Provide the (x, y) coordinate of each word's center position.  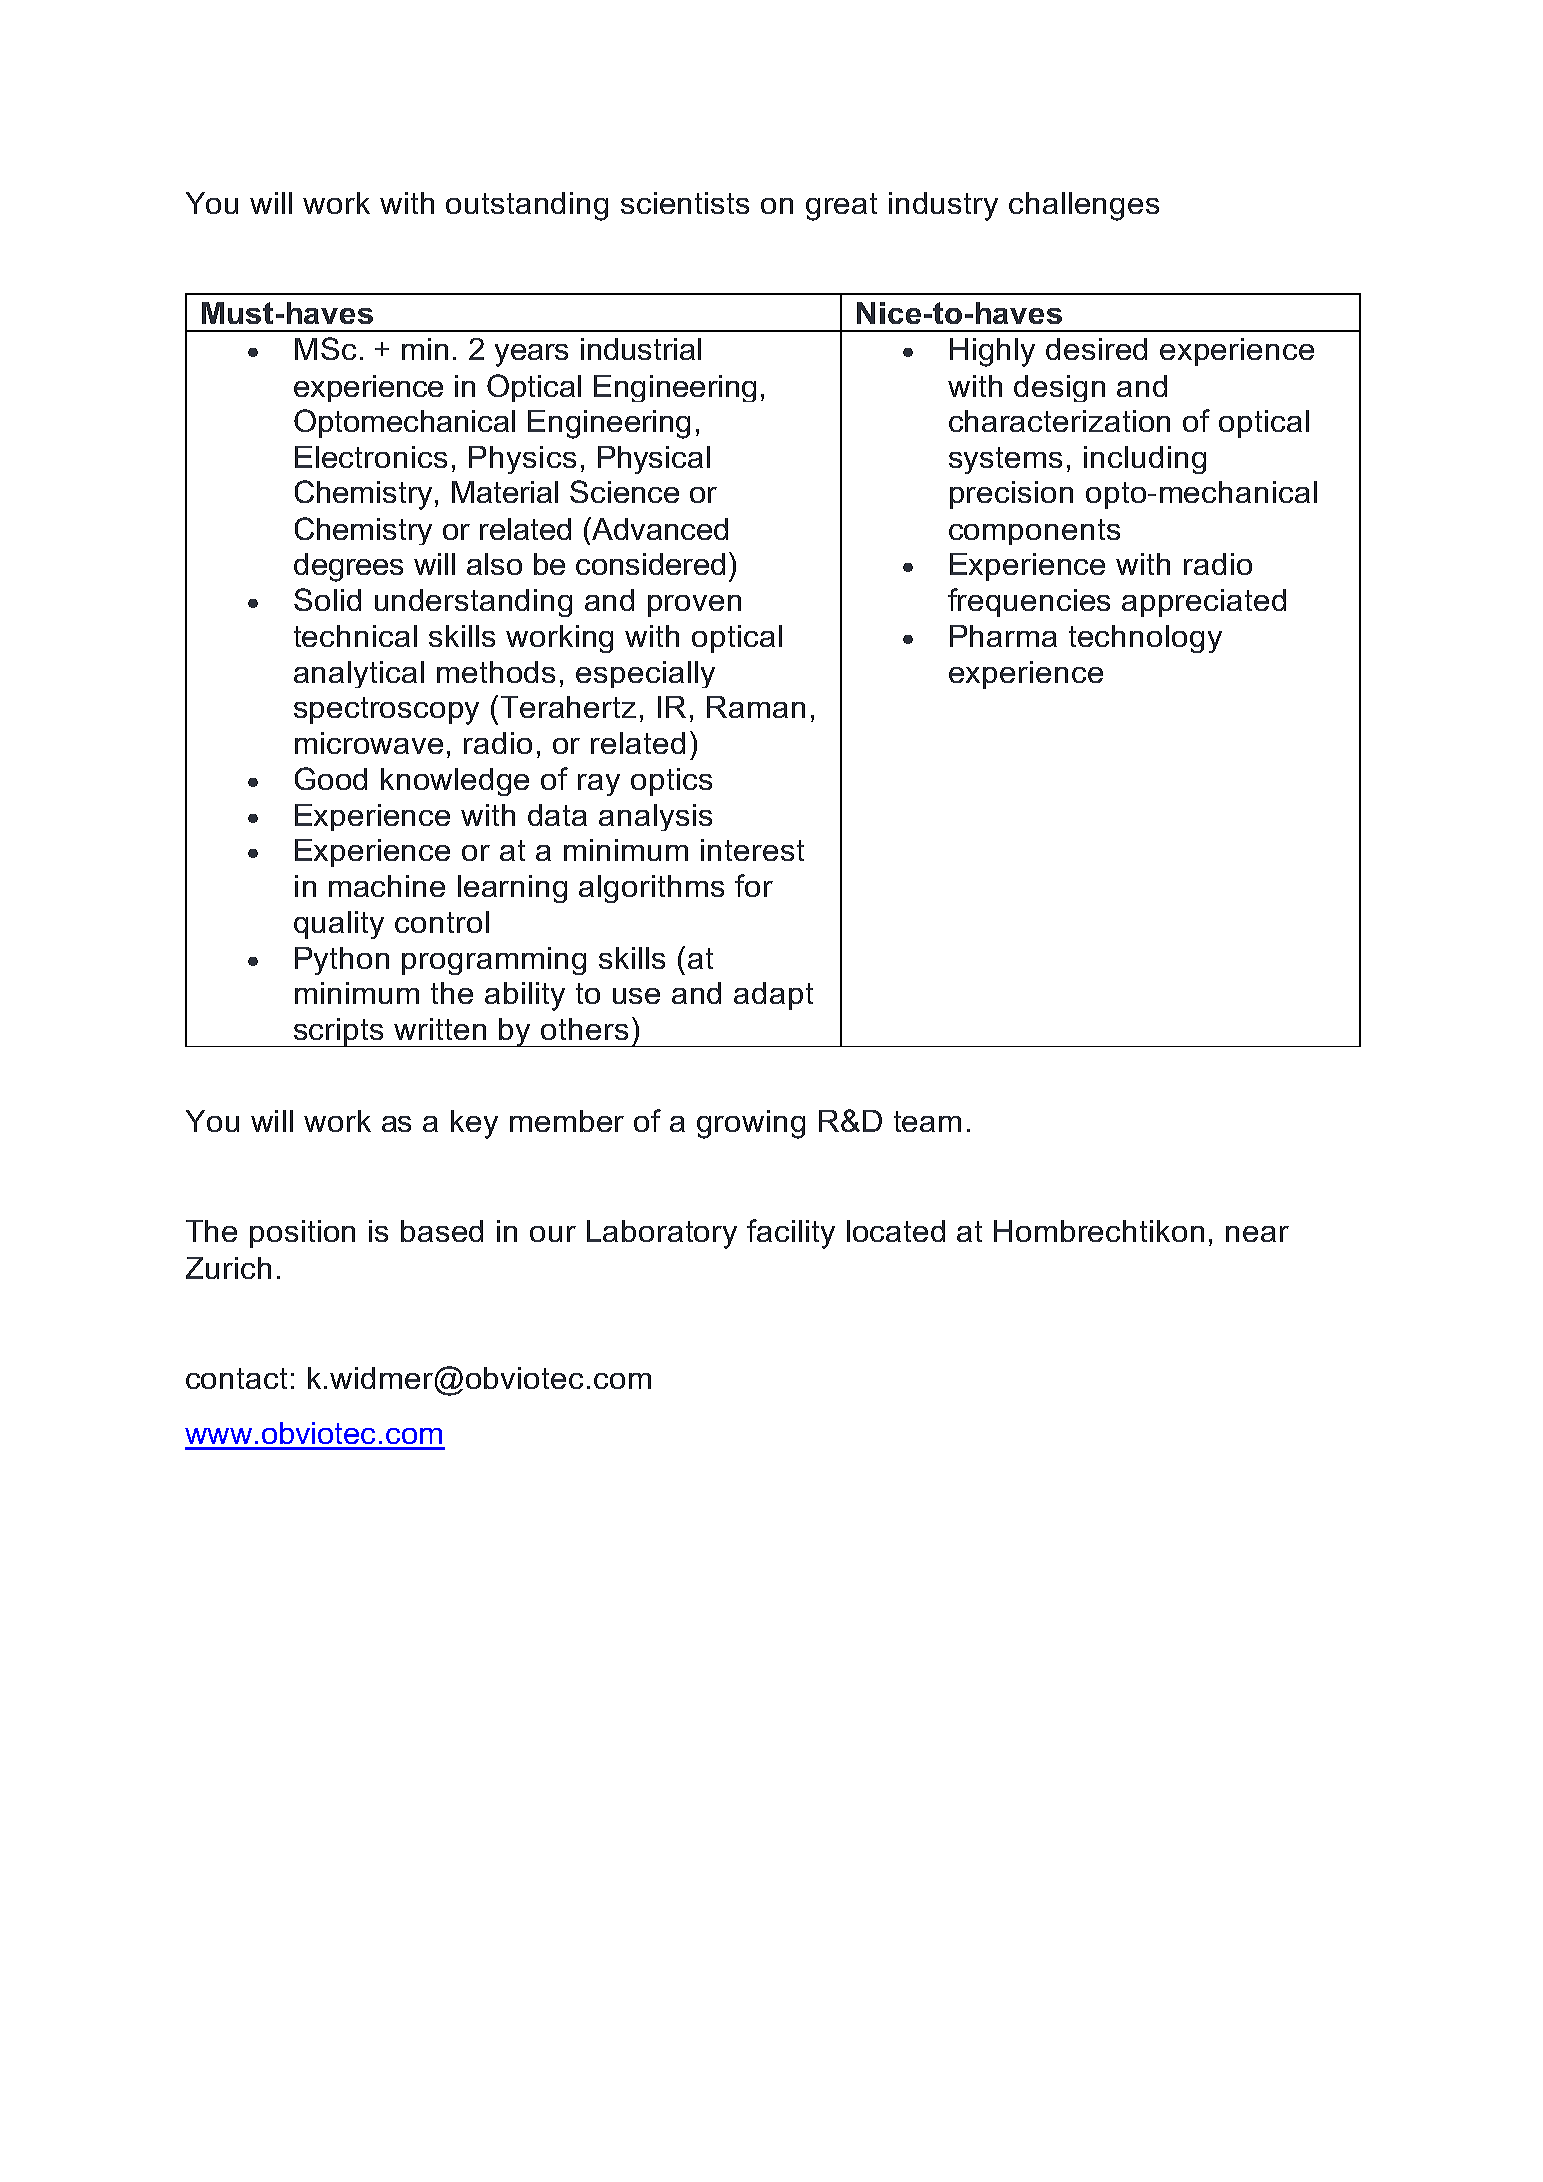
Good (331, 778)
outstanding (527, 206)
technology (1145, 639)
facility (791, 1234)
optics (671, 782)
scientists (685, 203)
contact (236, 1378)
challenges (1084, 206)
